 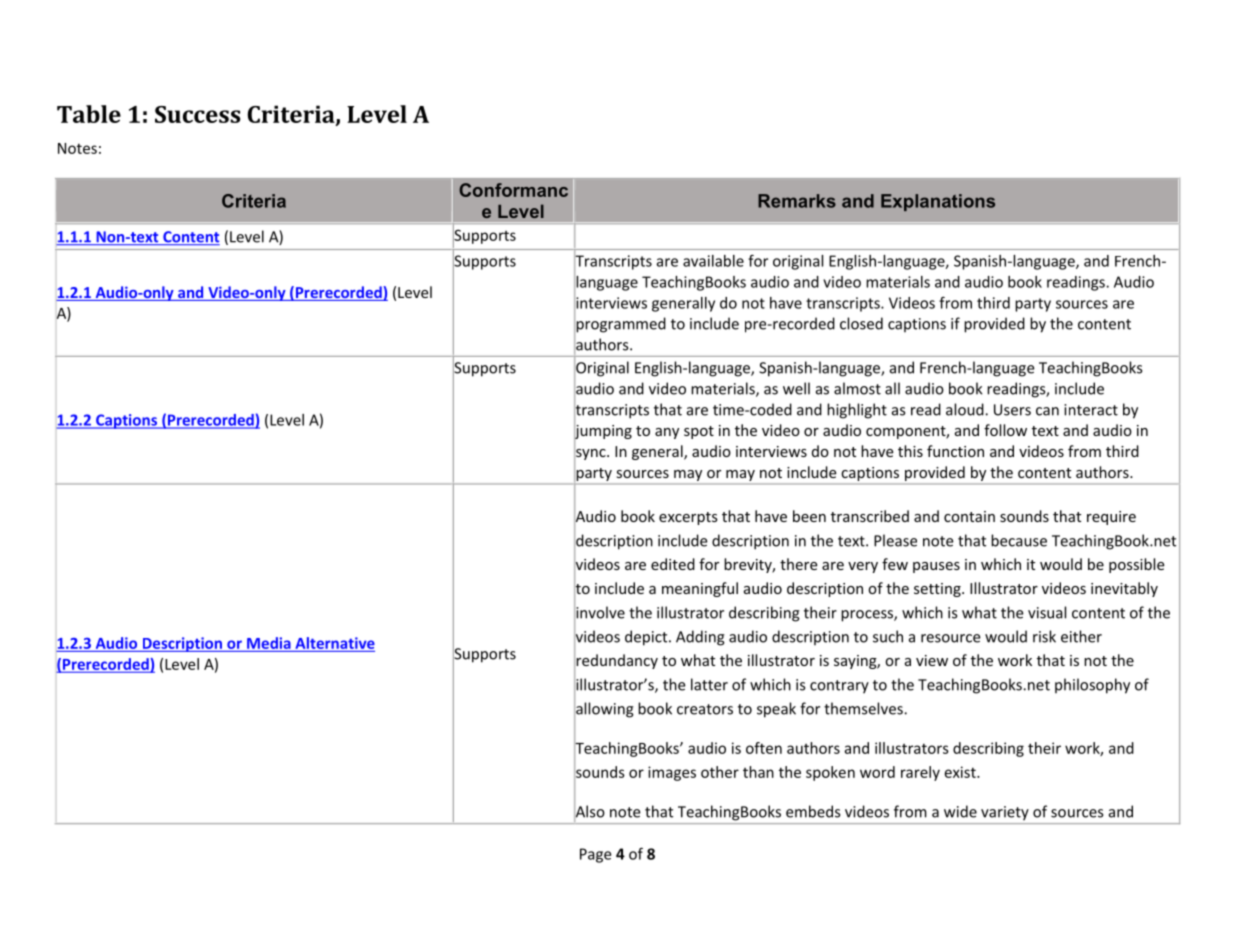 I want to click on Explanations, so click(x=938, y=202).
